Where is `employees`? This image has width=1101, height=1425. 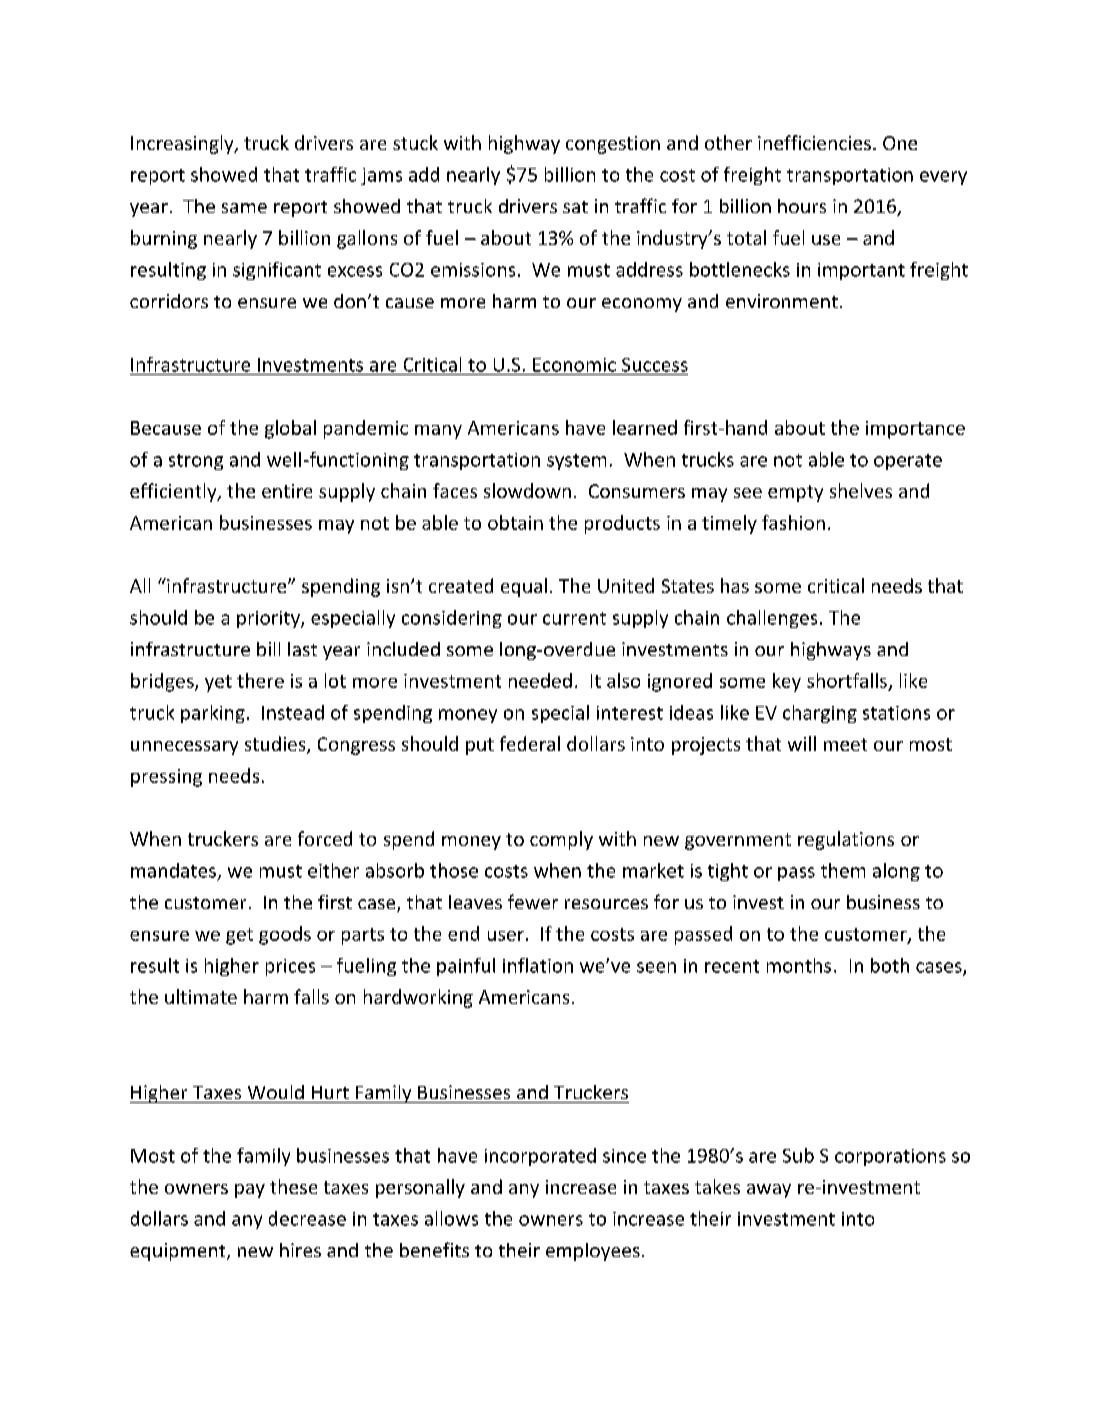 employees is located at coordinates (593, 1252).
